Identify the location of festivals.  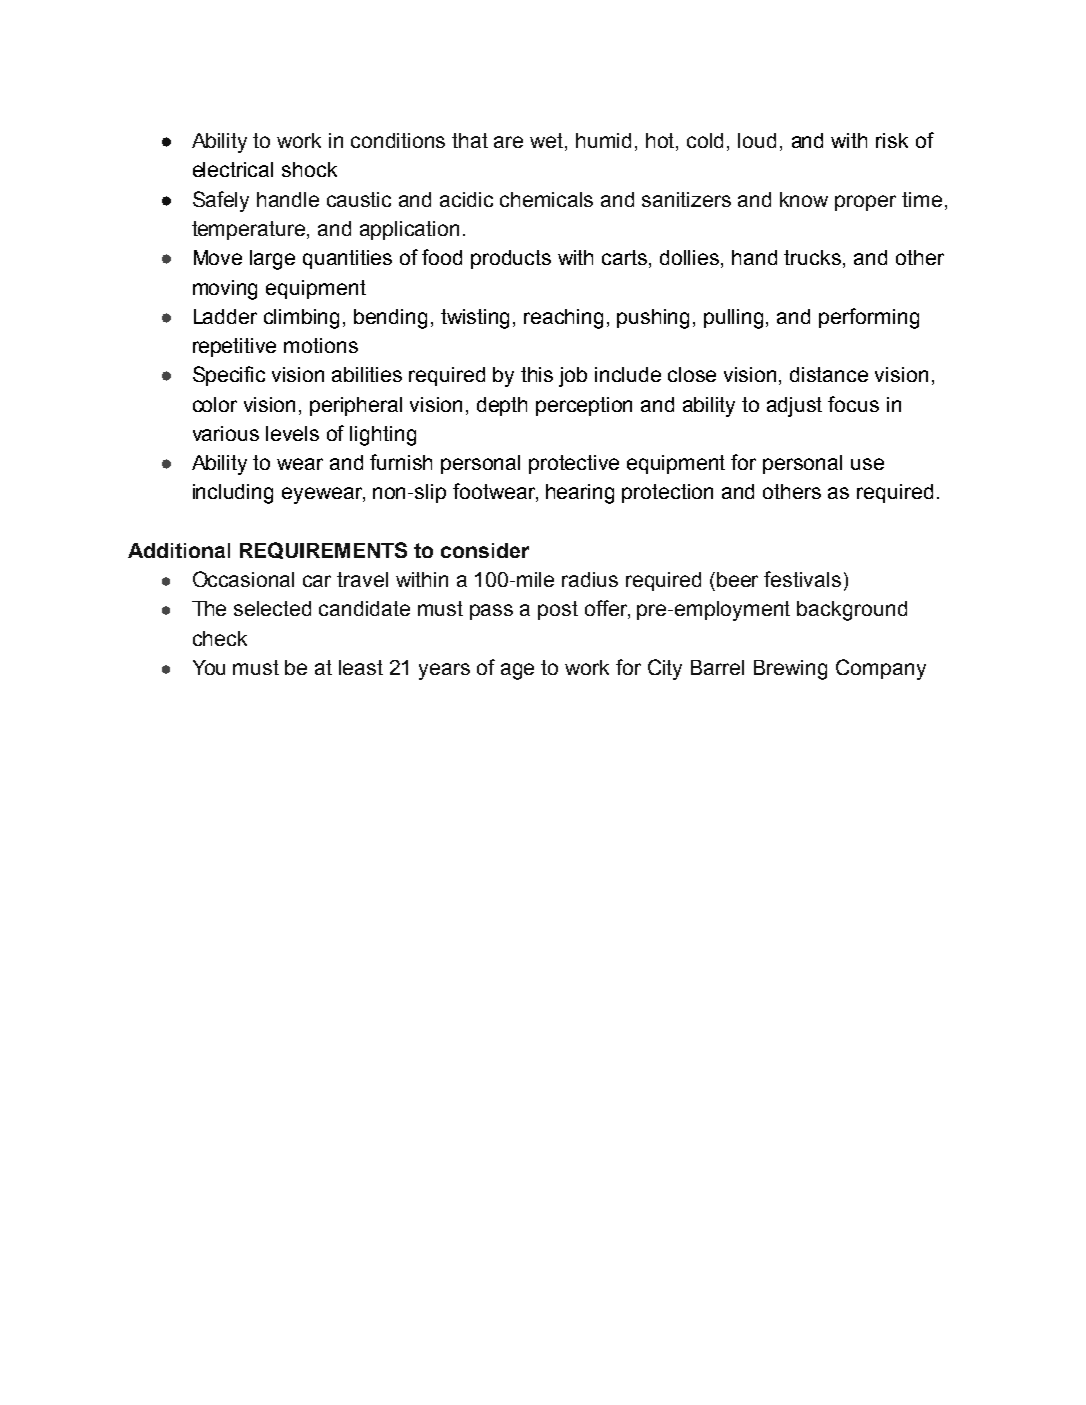
(802, 579).
